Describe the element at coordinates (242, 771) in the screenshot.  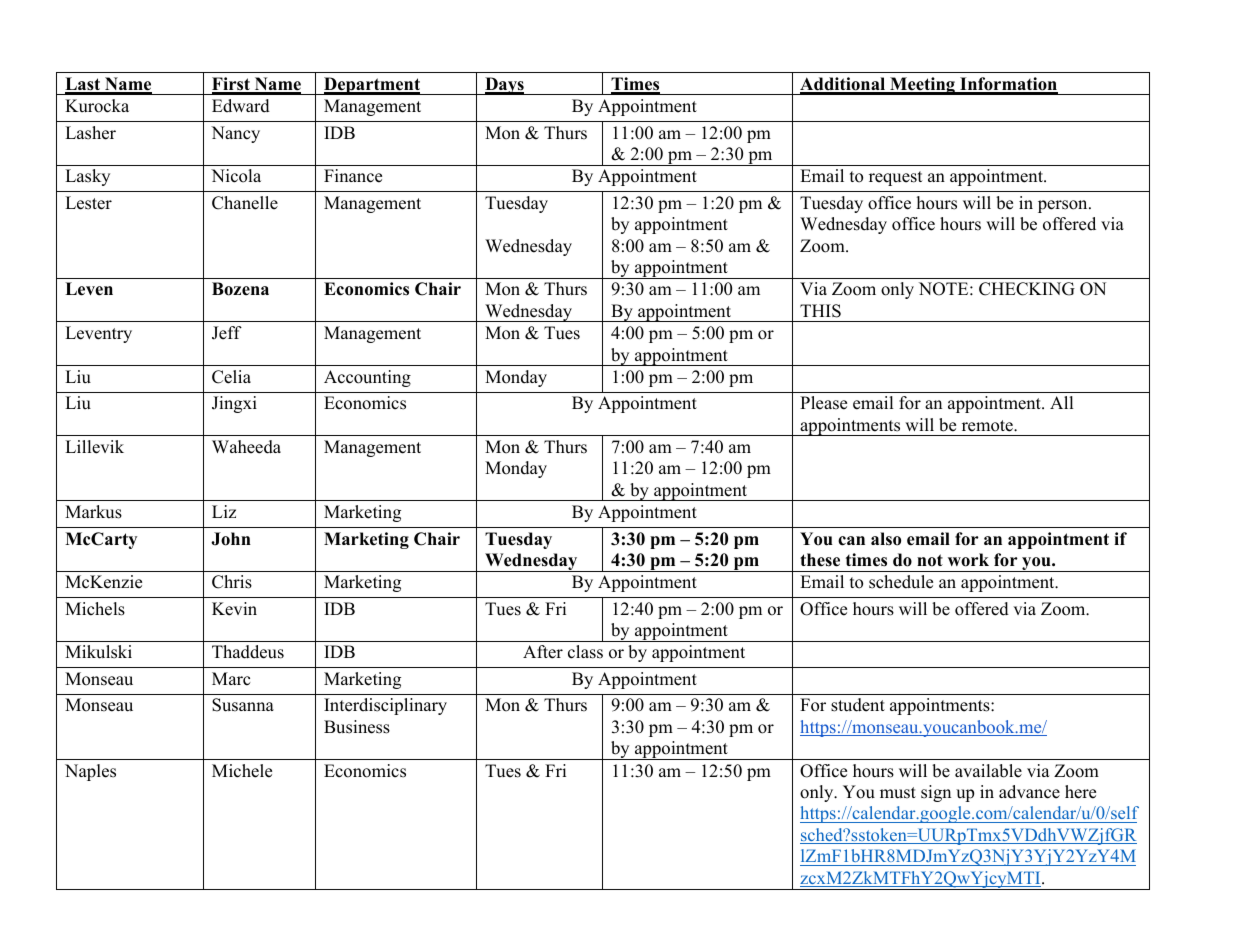
I see `Michele` at that location.
